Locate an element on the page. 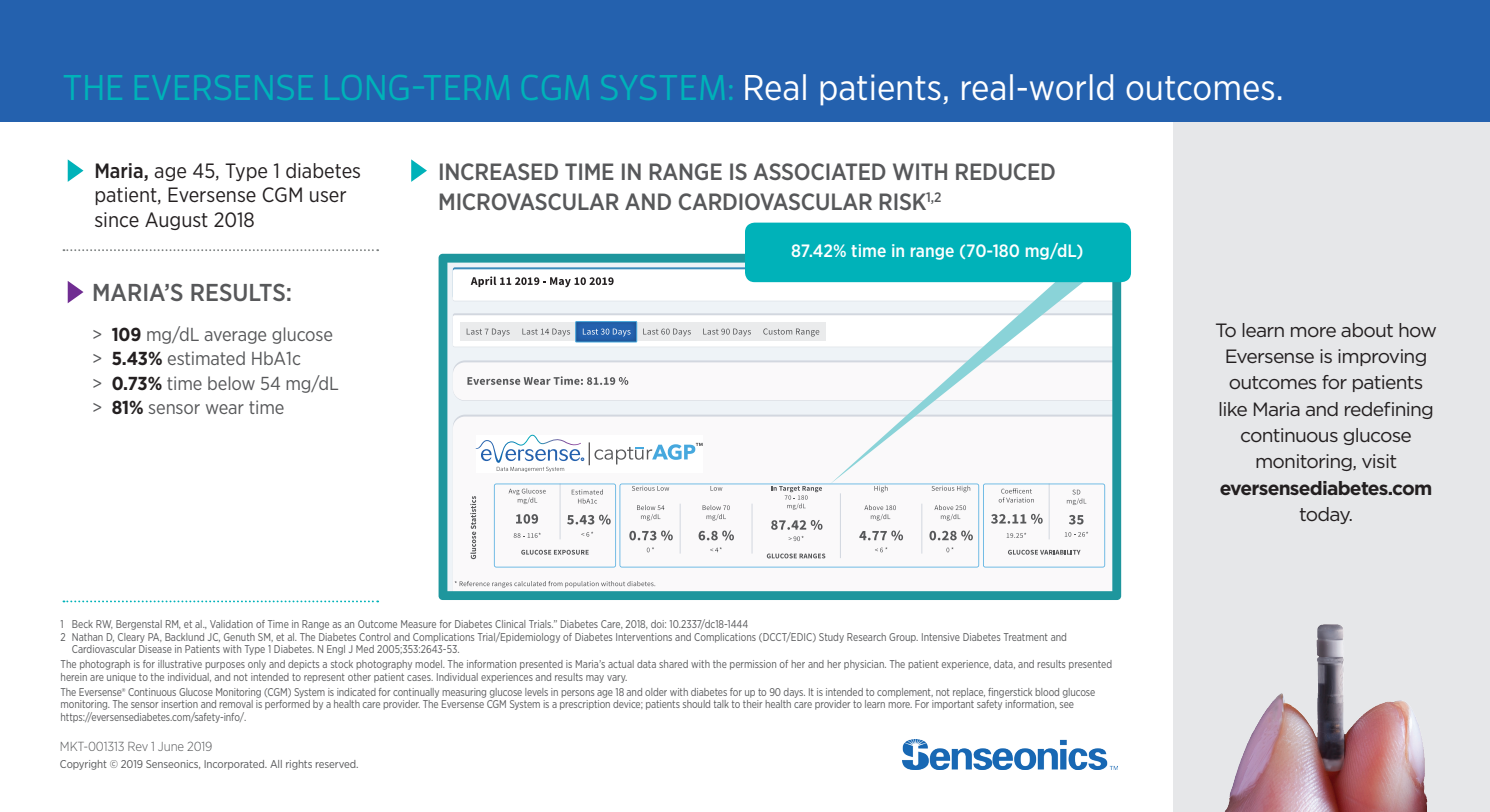 This page has height=812, width=1490. Validation is located at coordinates (231, 624).
